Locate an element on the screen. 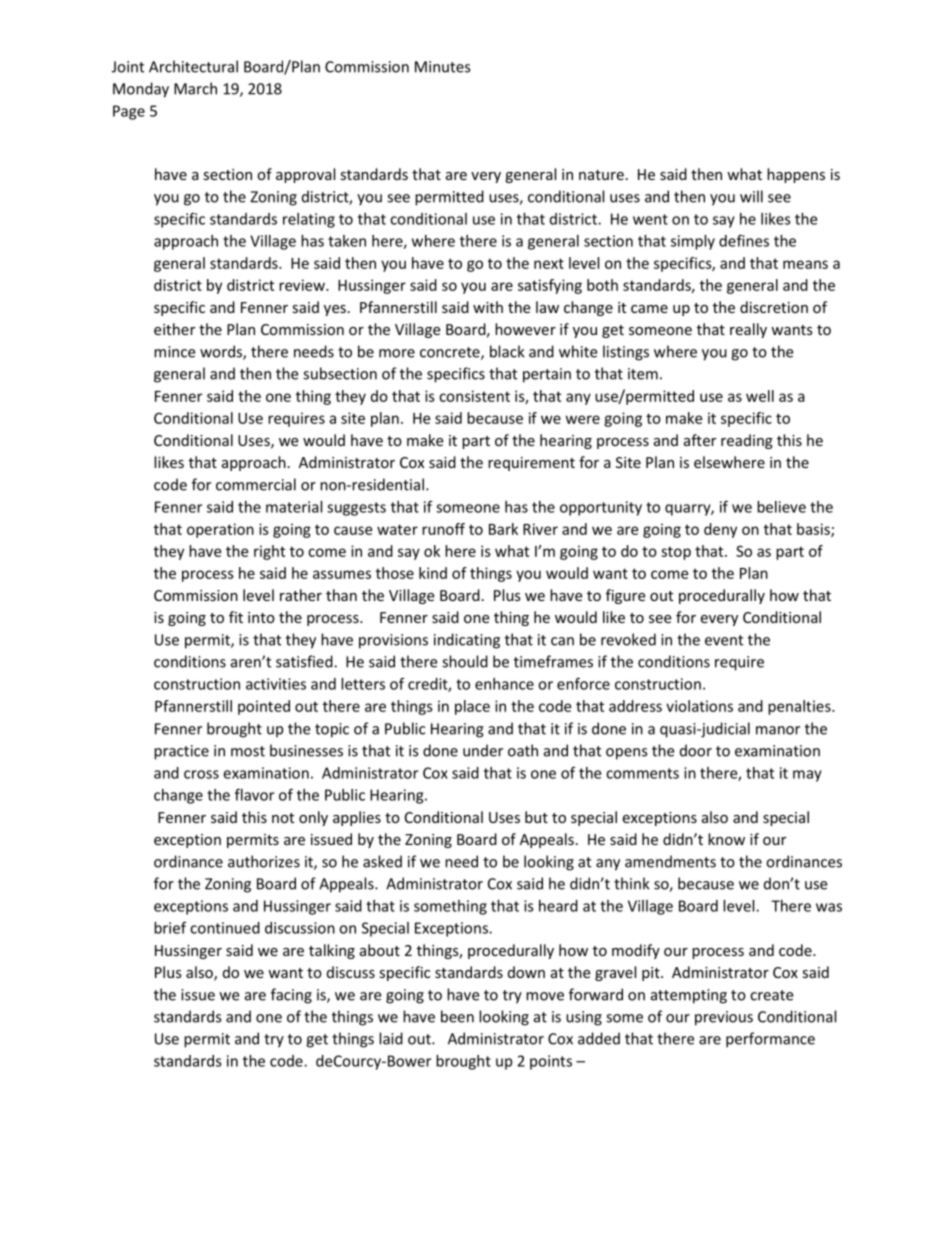  operation is located at coordinates (220, 530).
